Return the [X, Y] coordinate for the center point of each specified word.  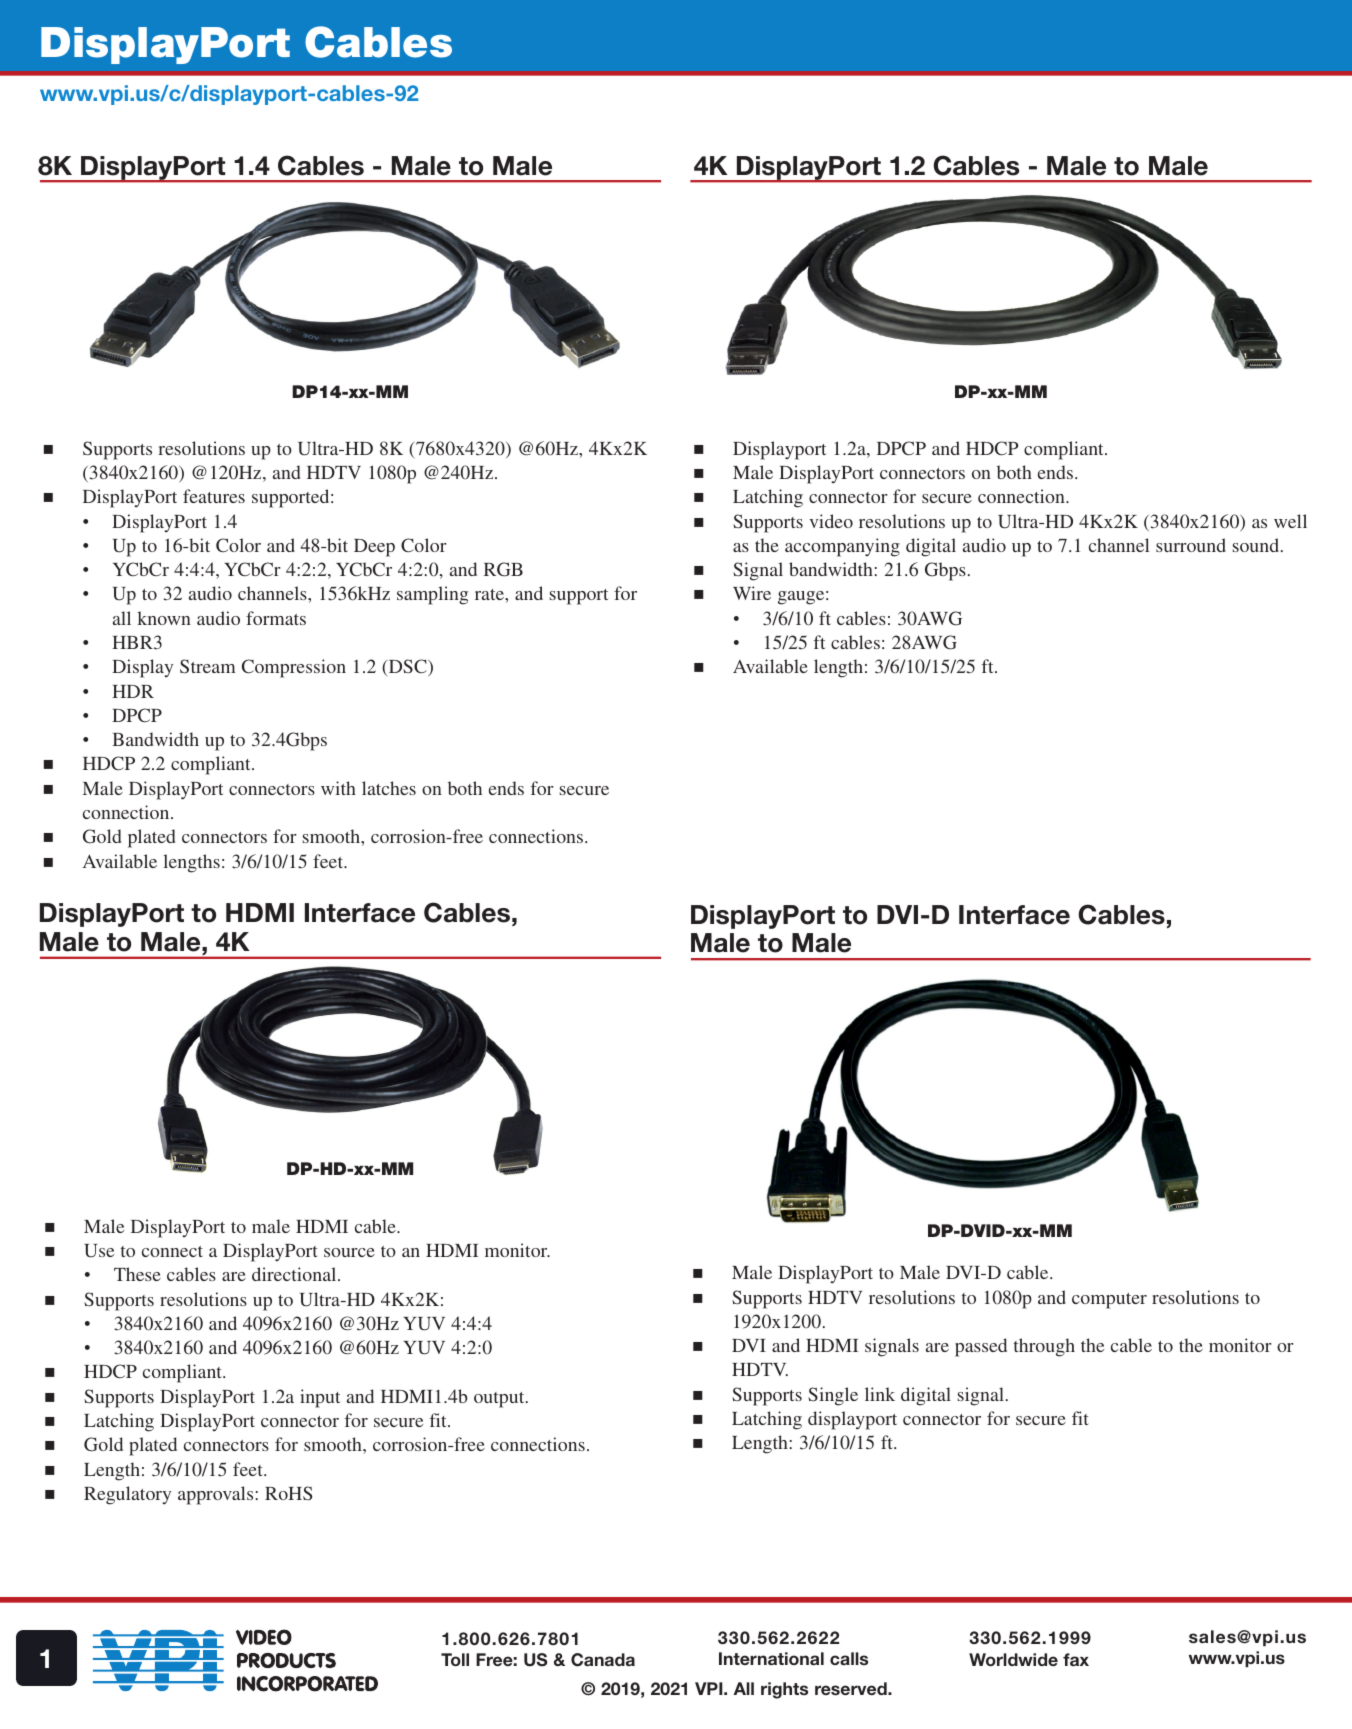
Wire [752, 593]
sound [1257, 545]
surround [1191, 545]
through [1044, 1347]
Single [833, 1396]
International [771, 1658]
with [338, 788]
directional [295, 1274]
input [320, 1398]
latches [389, 788]
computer [1109, 1301]
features [214, 496]
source [349, 1252]
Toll [455, 1659]
